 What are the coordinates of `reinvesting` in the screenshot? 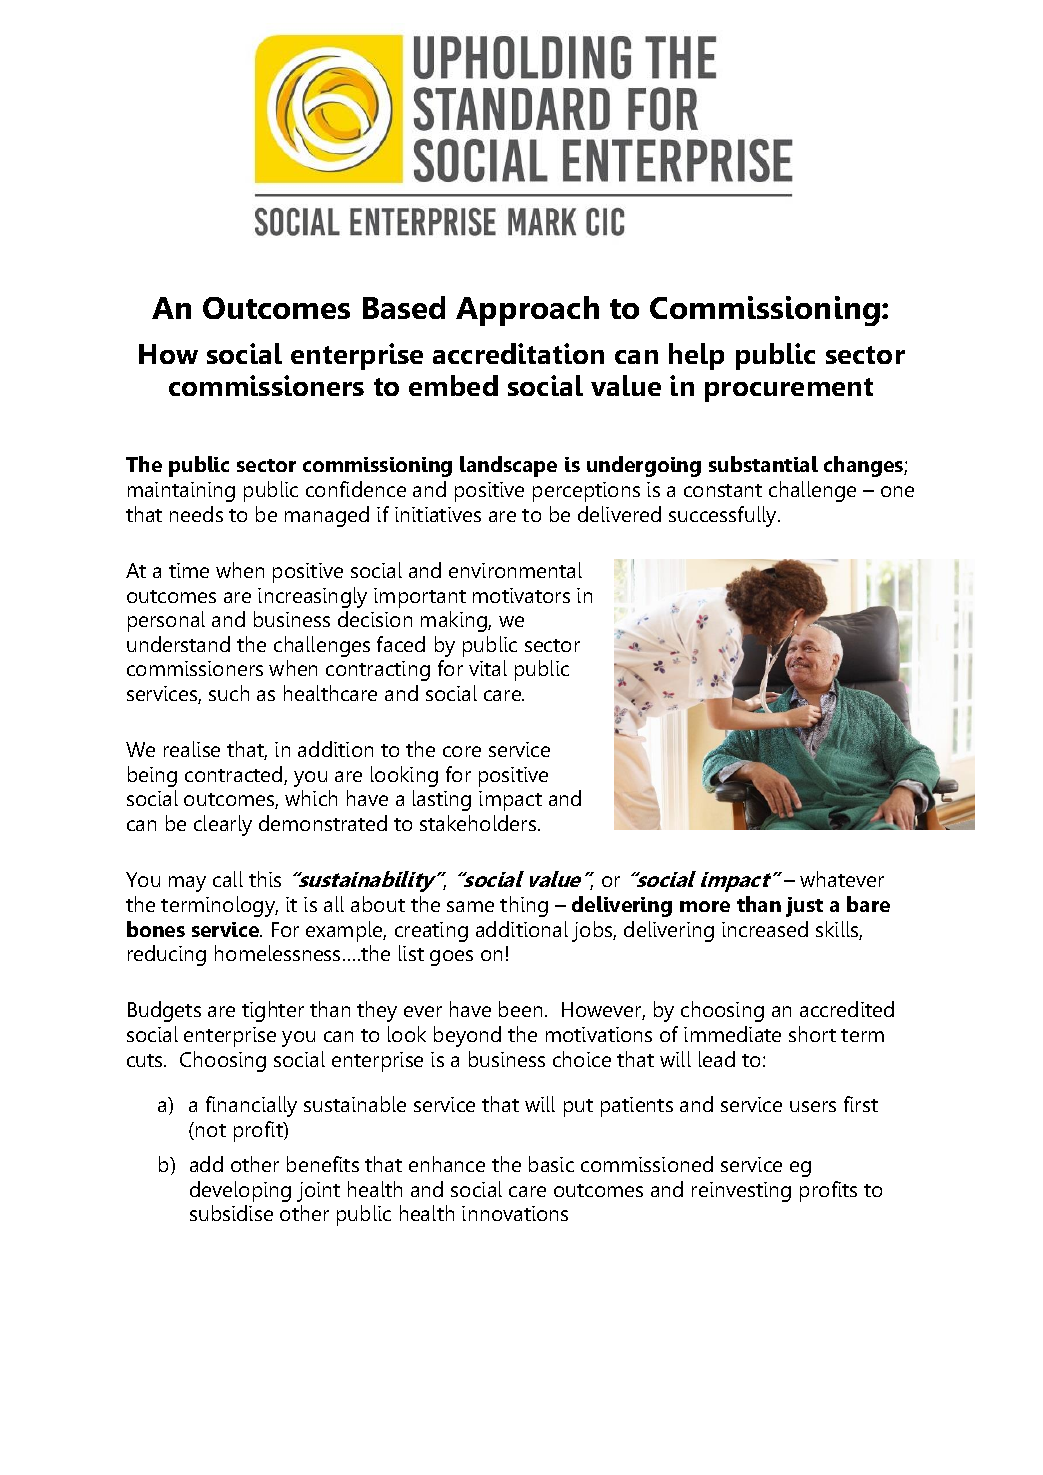 It's located at (741, 1192).
